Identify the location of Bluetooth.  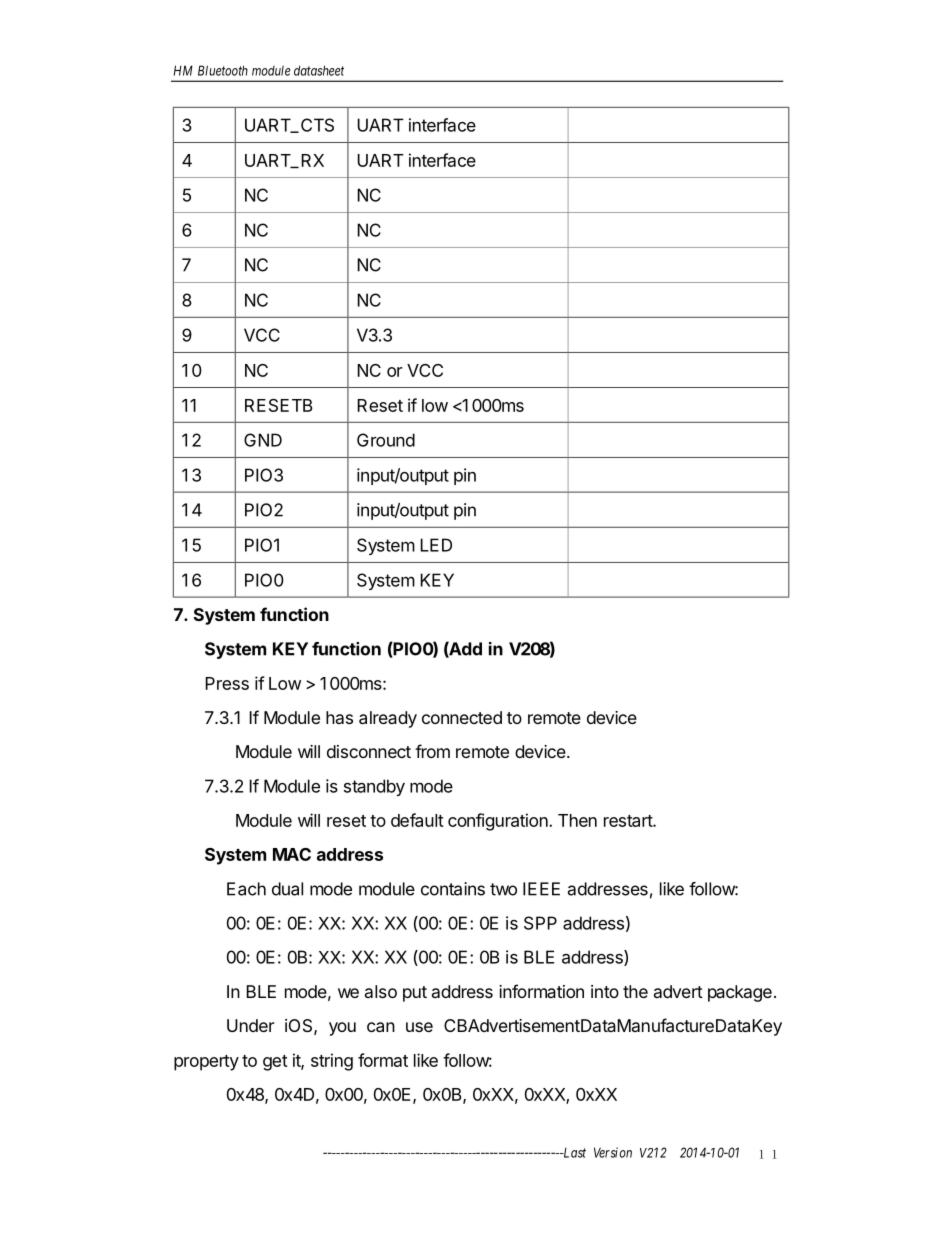
(223, 70).
